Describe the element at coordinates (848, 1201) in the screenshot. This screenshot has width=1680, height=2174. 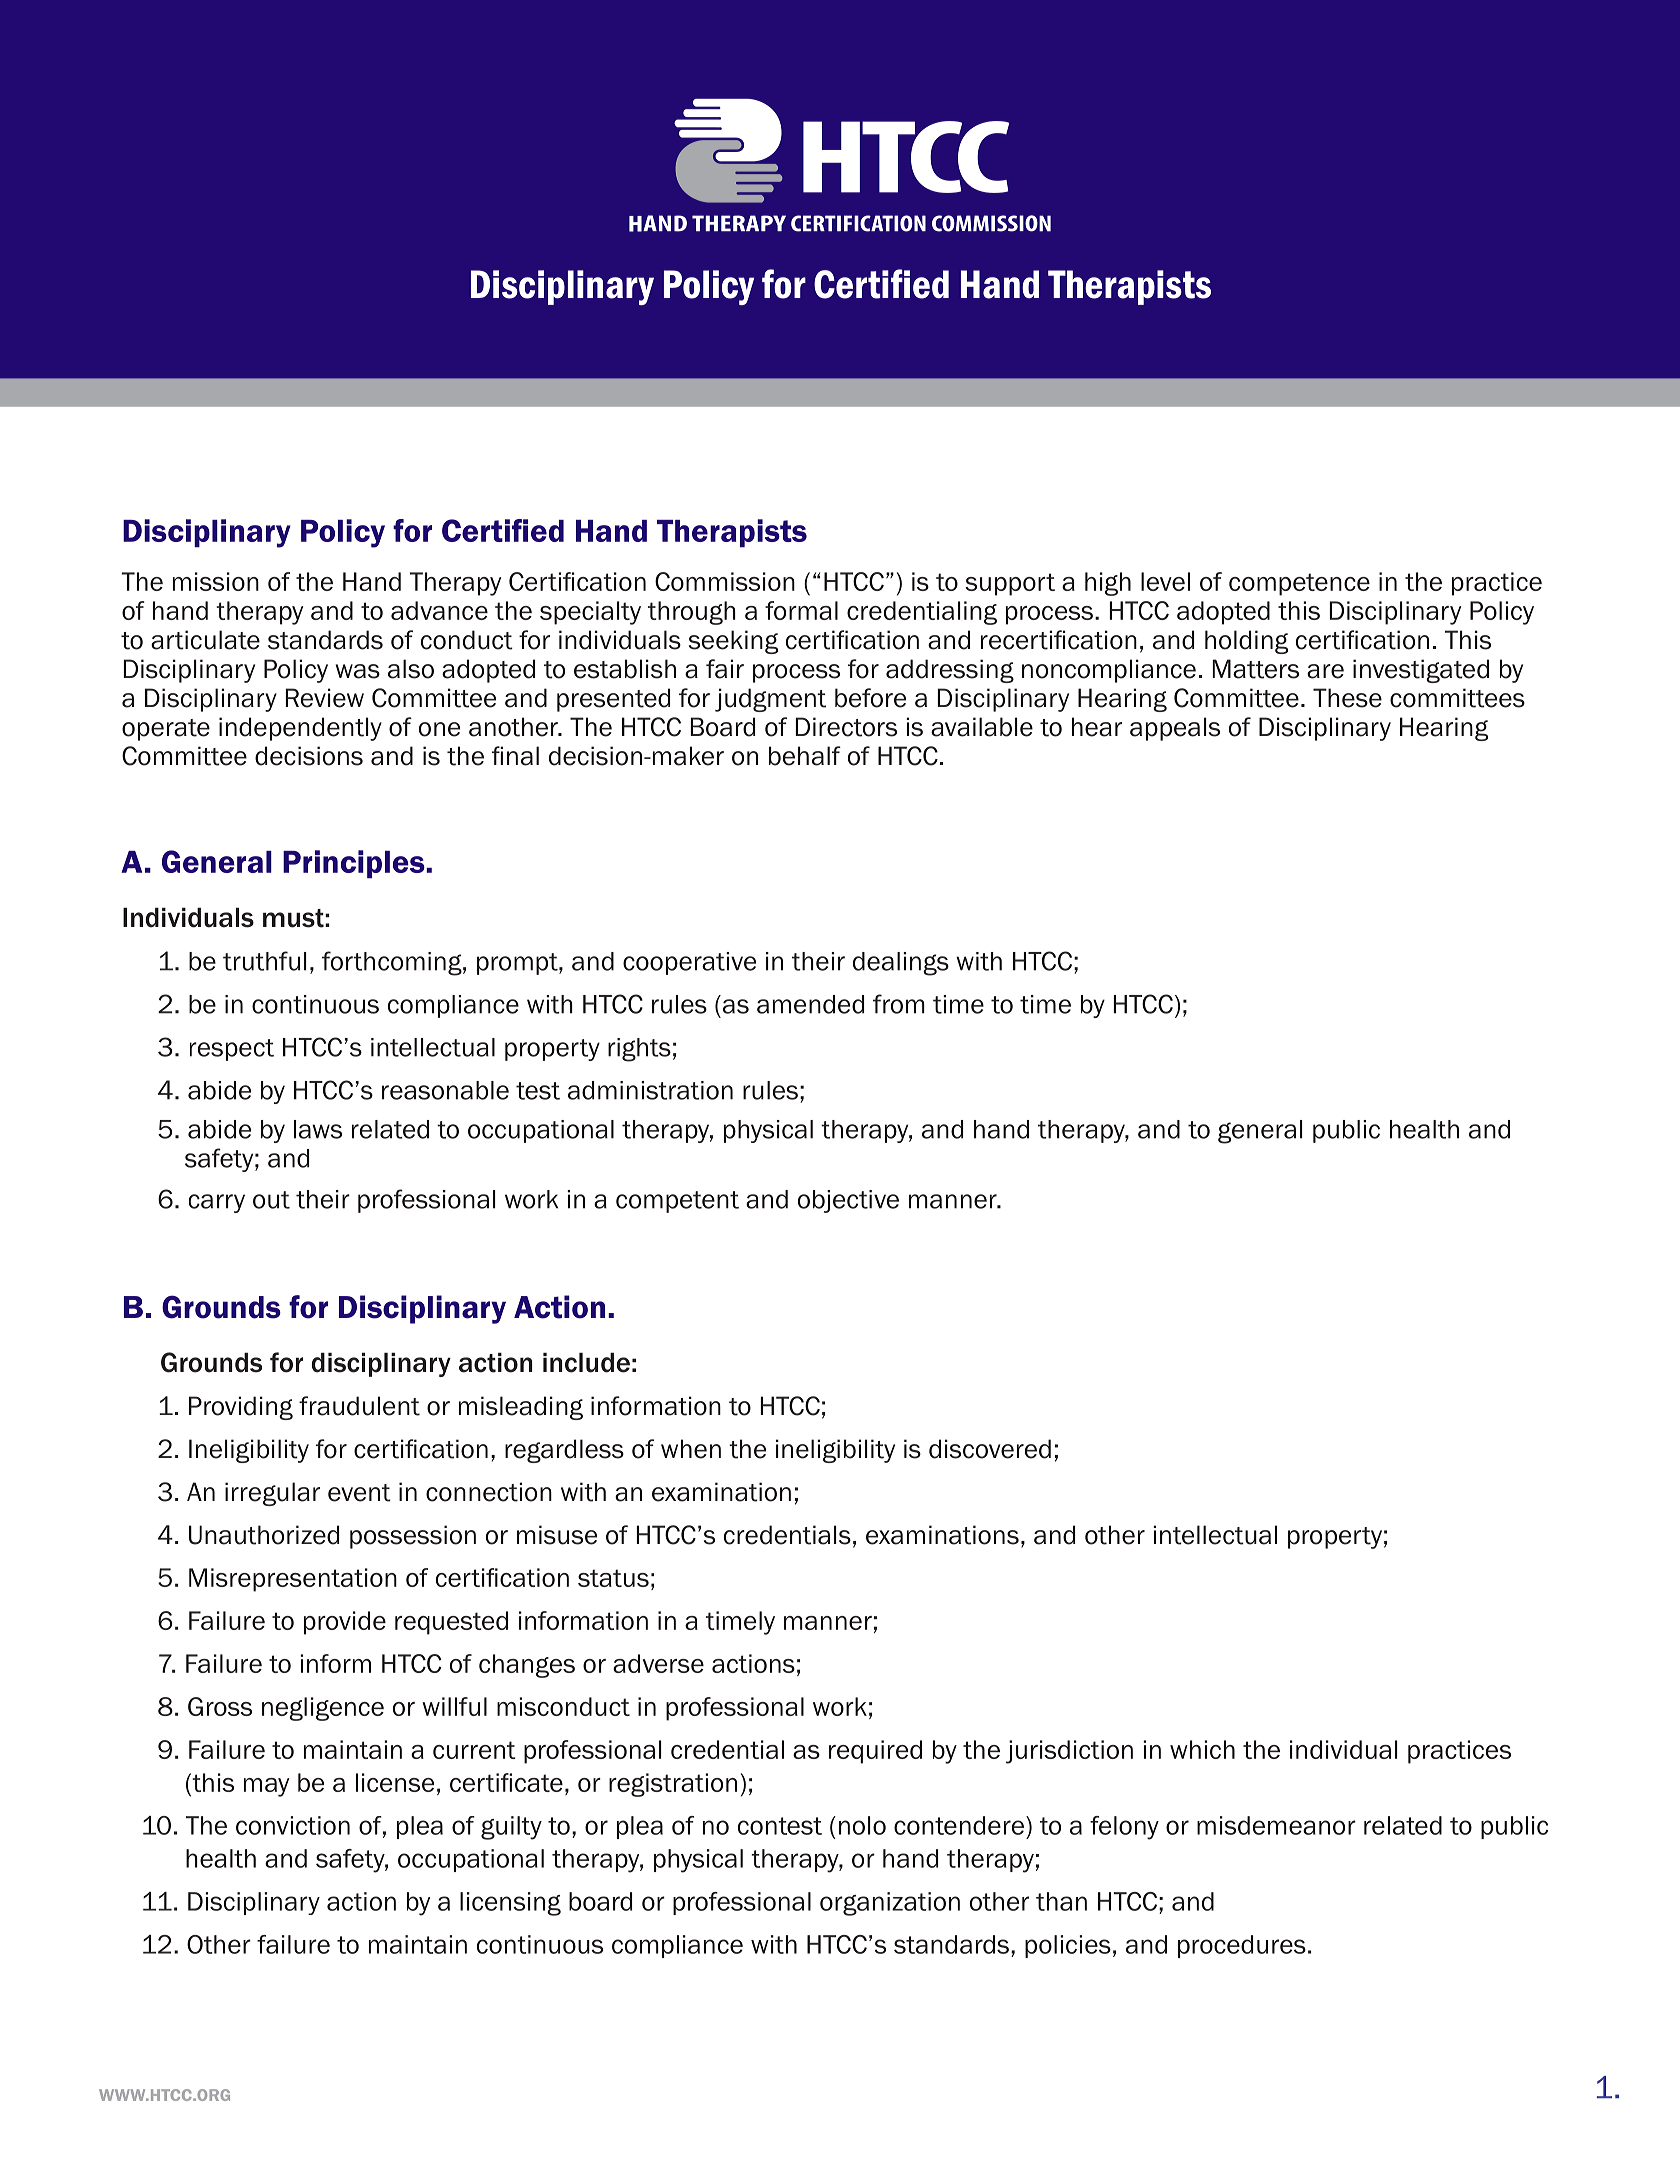
I see `objective` at that location.
